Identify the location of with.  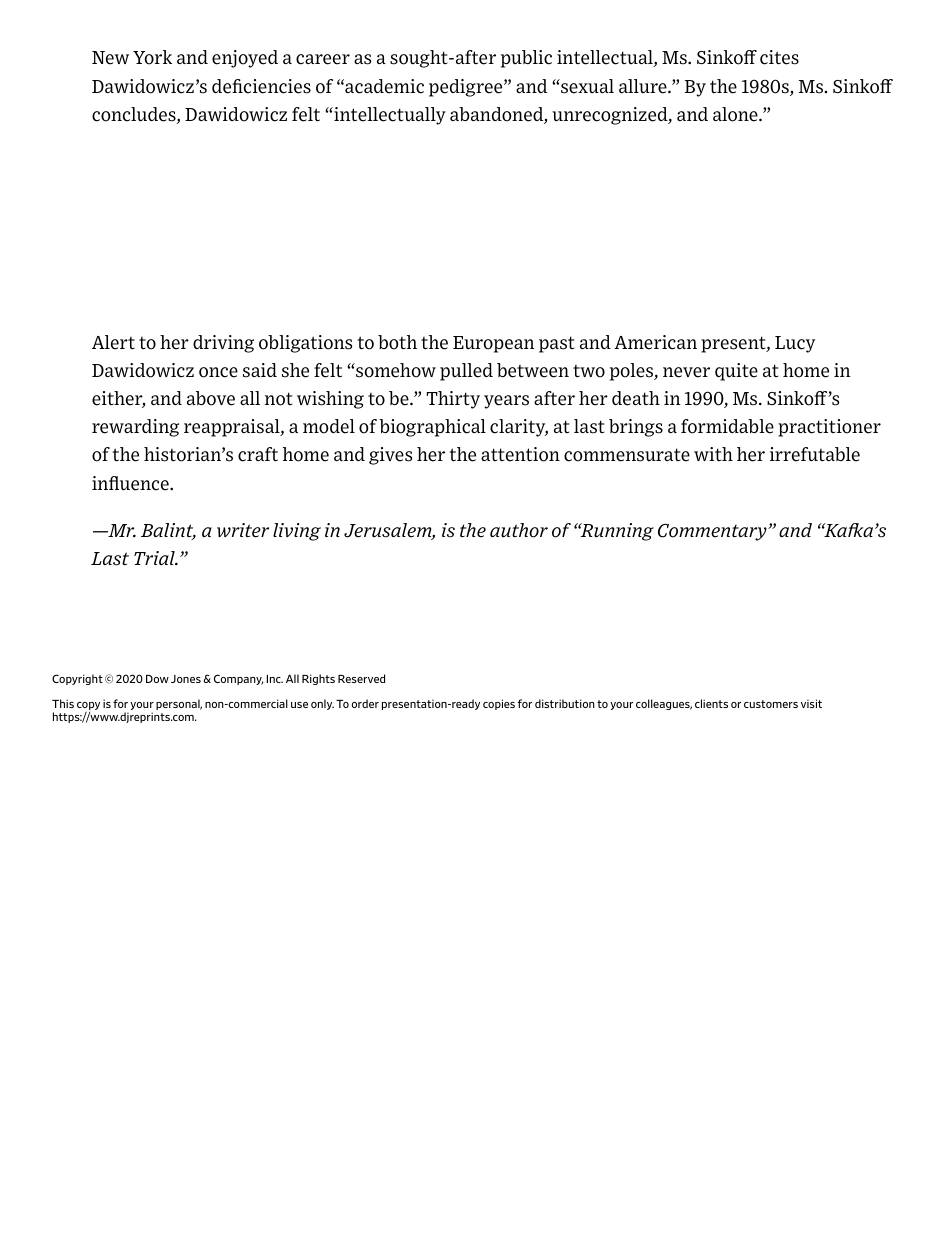
(713, 454).
